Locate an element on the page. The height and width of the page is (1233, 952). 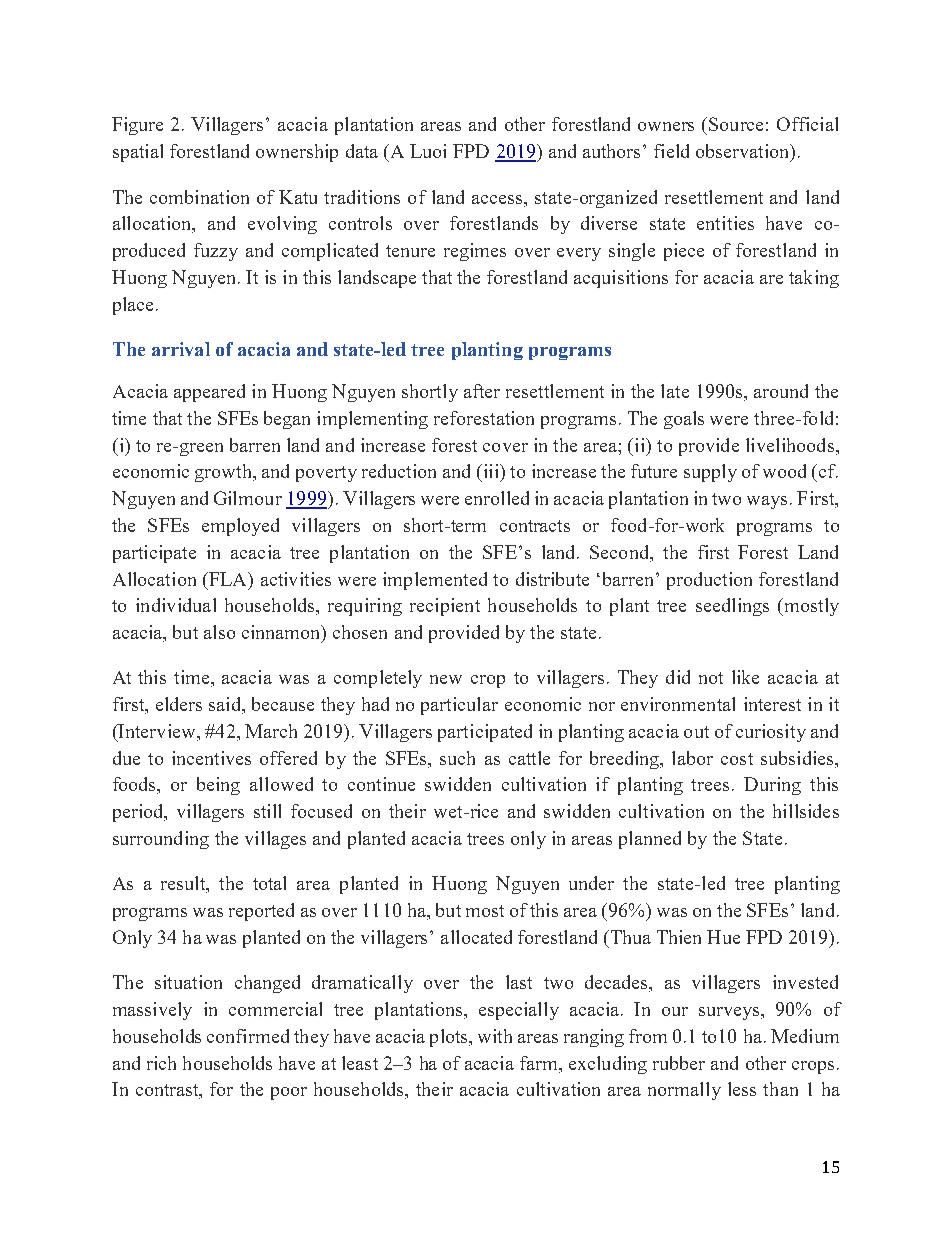
incentives is located at coordinates (211, 758).
